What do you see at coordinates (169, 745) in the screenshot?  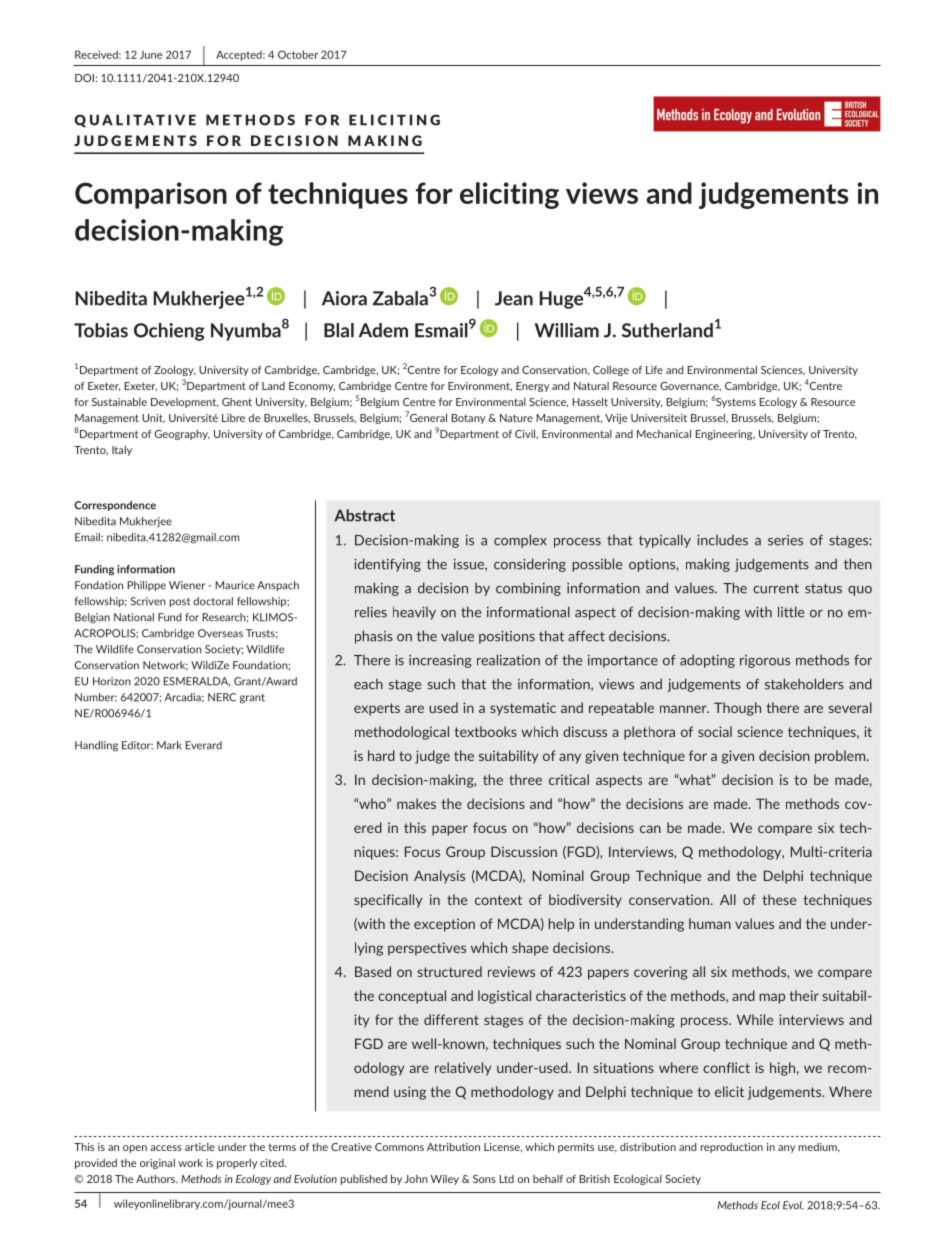 I see `Mark` at bounding box center [169, 745].
